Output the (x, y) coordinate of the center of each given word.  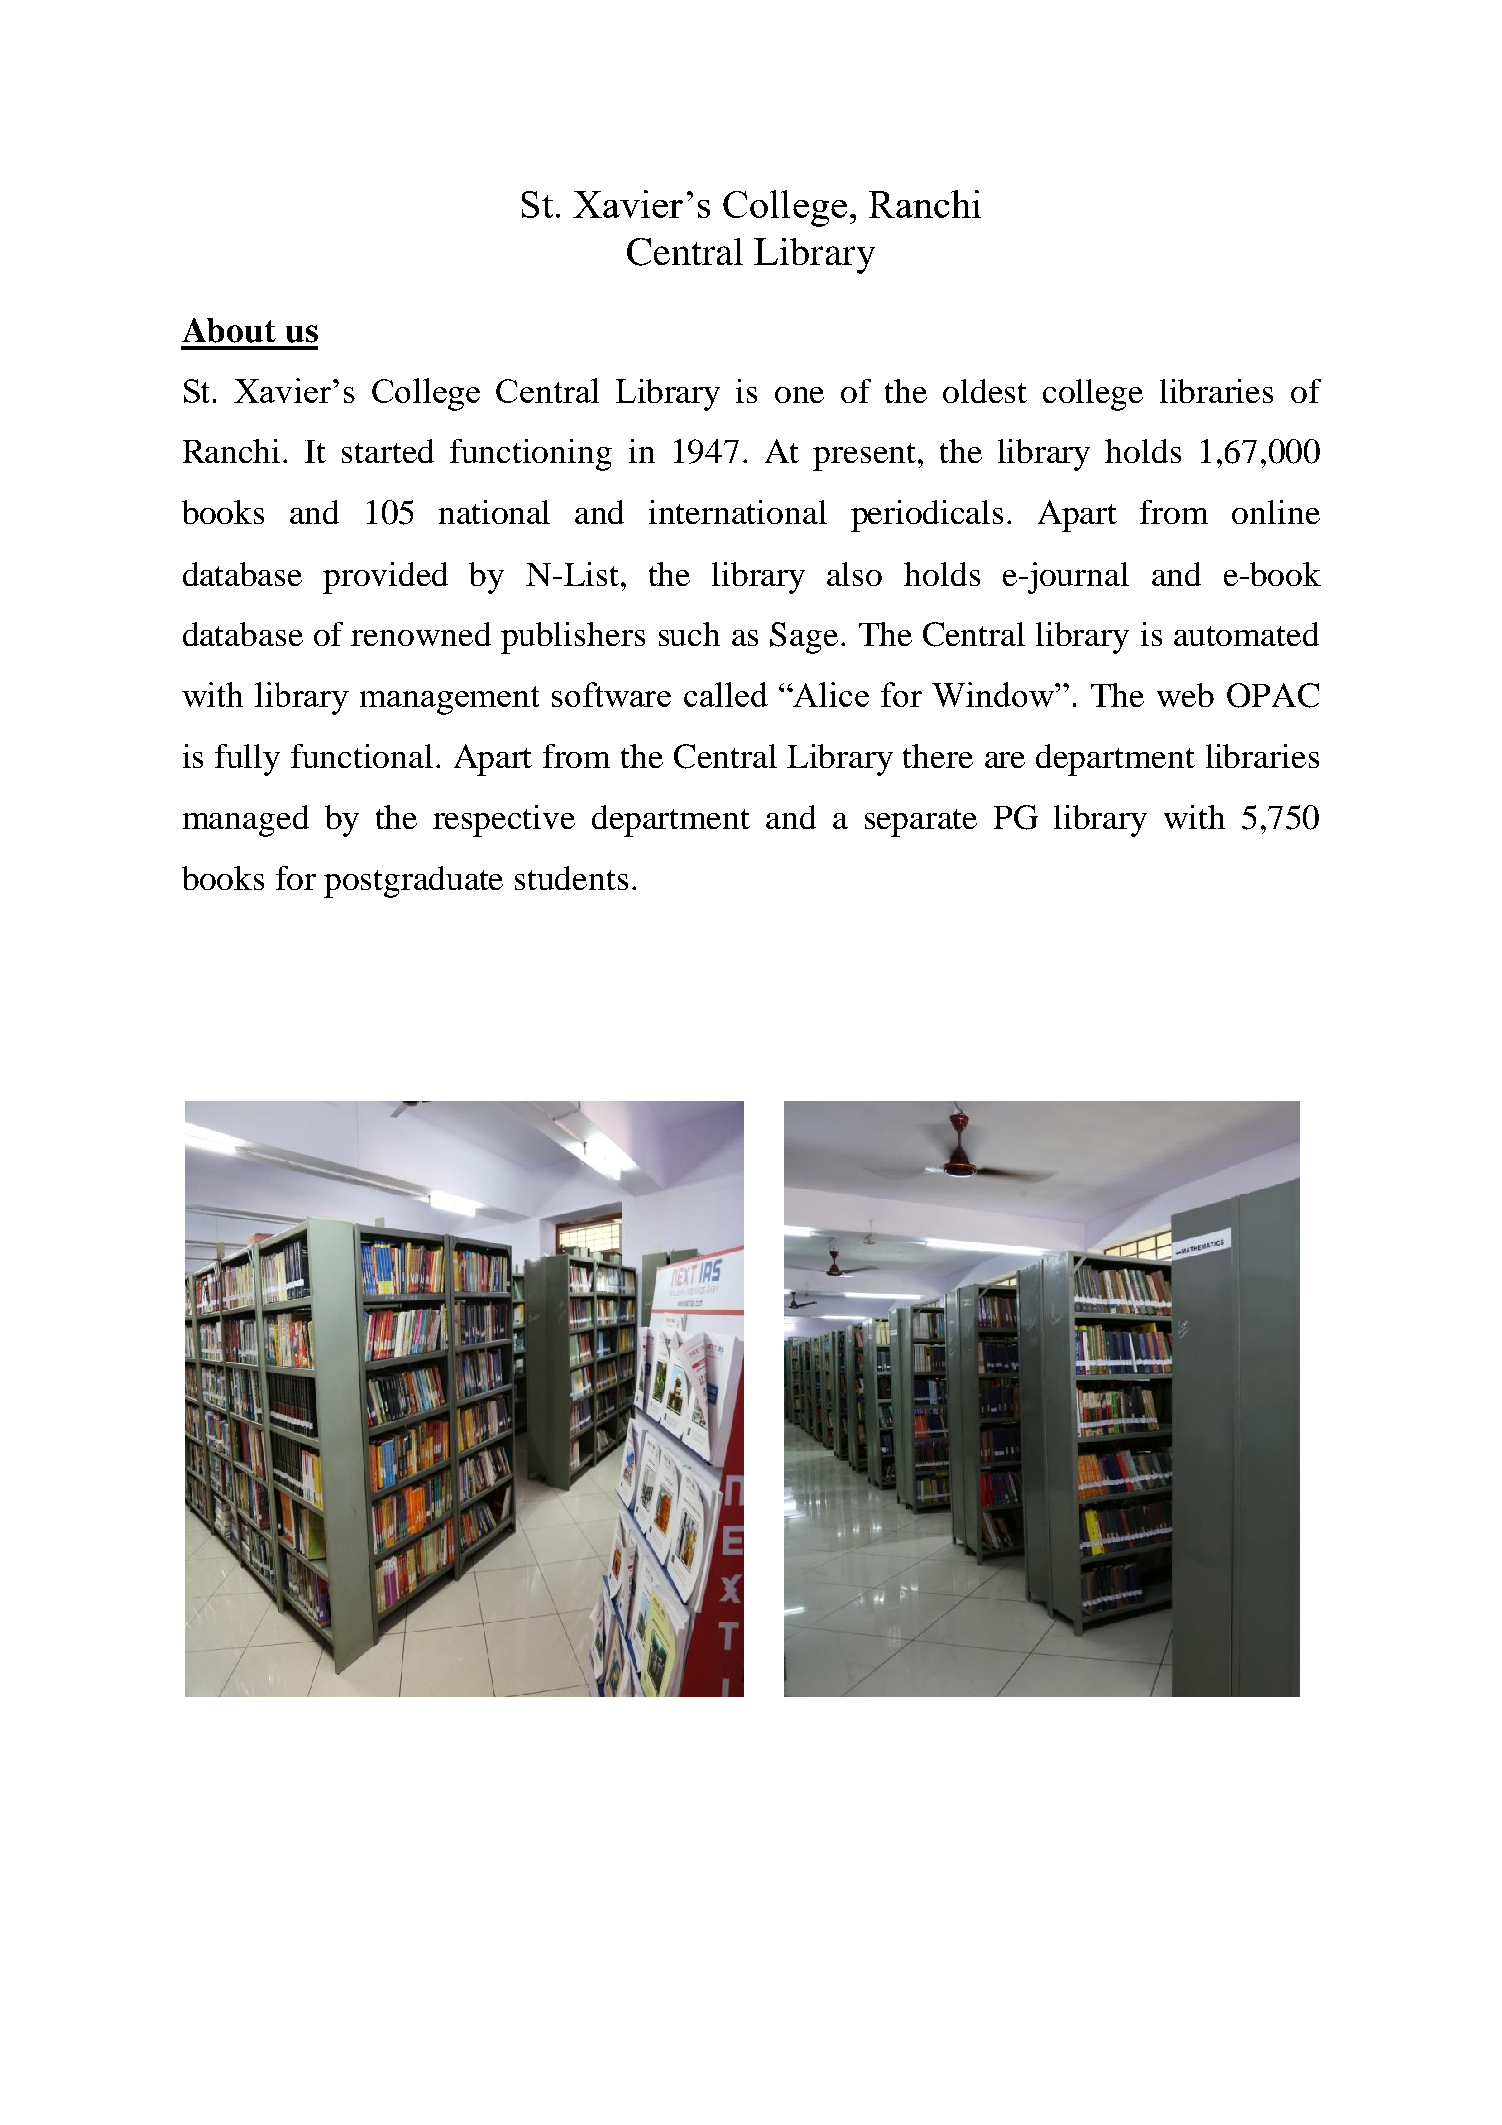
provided (385, 578)
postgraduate (413, 882)
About (229, 330)
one (799, 395)
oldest (985, 391)
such (689, 634)
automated (1246, 634)
